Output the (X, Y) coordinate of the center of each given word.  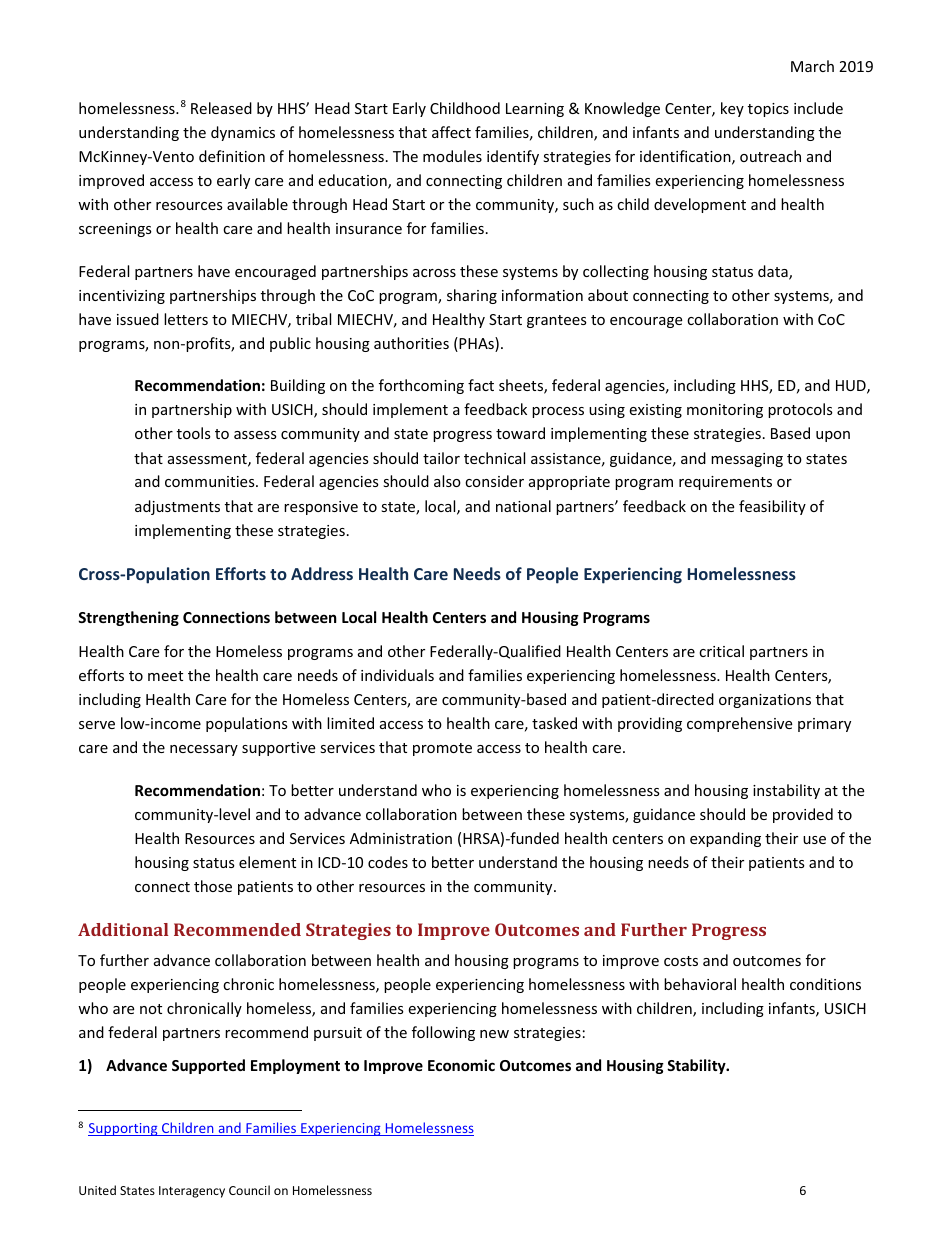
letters (186, 319)
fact (481, 385)
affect (451, 132)
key (732, 109)
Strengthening (128, 618)
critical (721, 651)
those (213, 886)
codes (388, 862)
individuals (397, 675)
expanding (725, 839)
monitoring (725, 411)
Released (221, 108)
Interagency (192, 1192)
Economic (461, 1065)
